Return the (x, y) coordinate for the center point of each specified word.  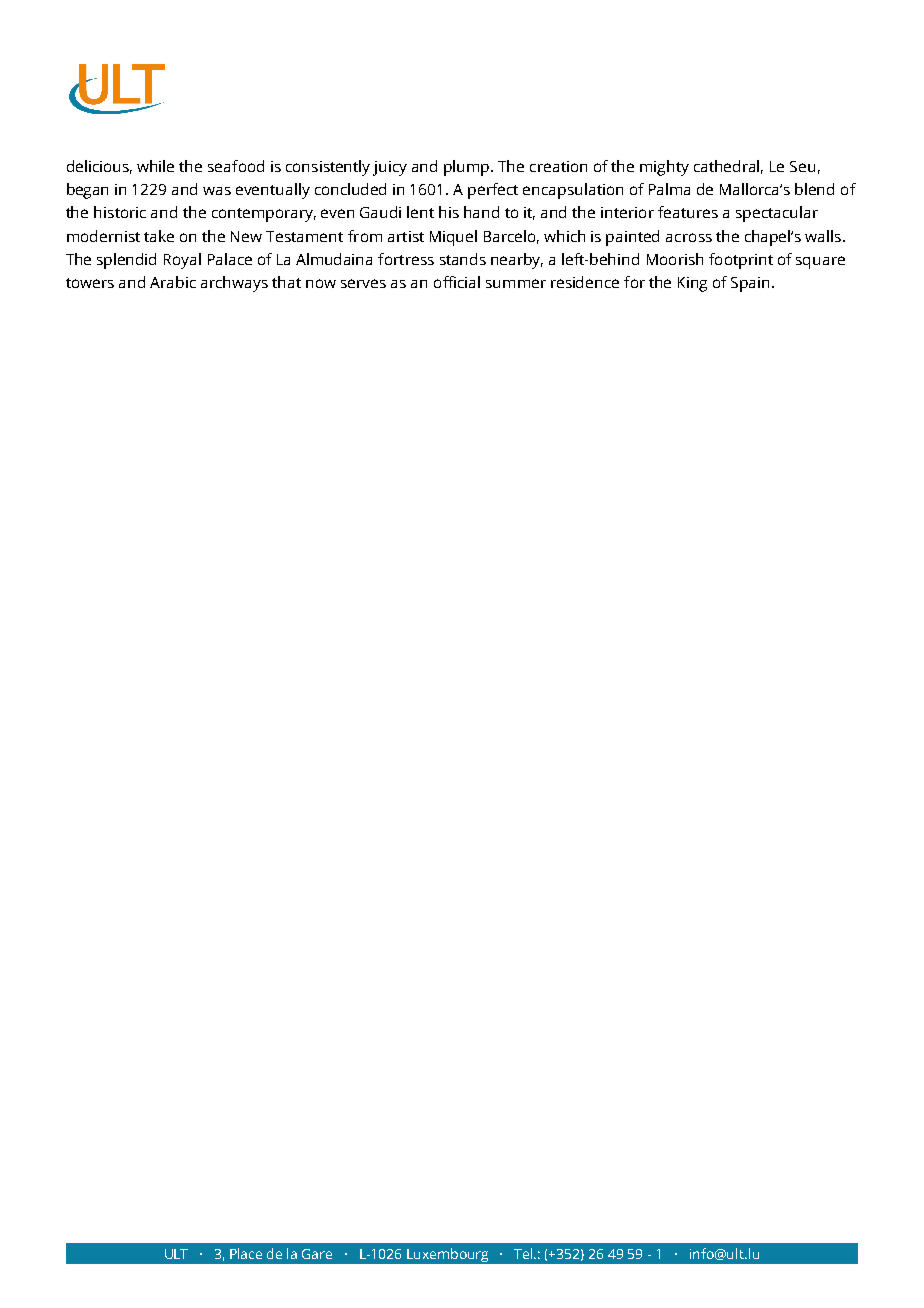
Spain (752, 284)
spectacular (777, 214)
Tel (524, 1253)
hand (481, 212)
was (217, 191)
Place (246, 1253)
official (457, 282)
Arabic (173, 282)
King (692, 284)
